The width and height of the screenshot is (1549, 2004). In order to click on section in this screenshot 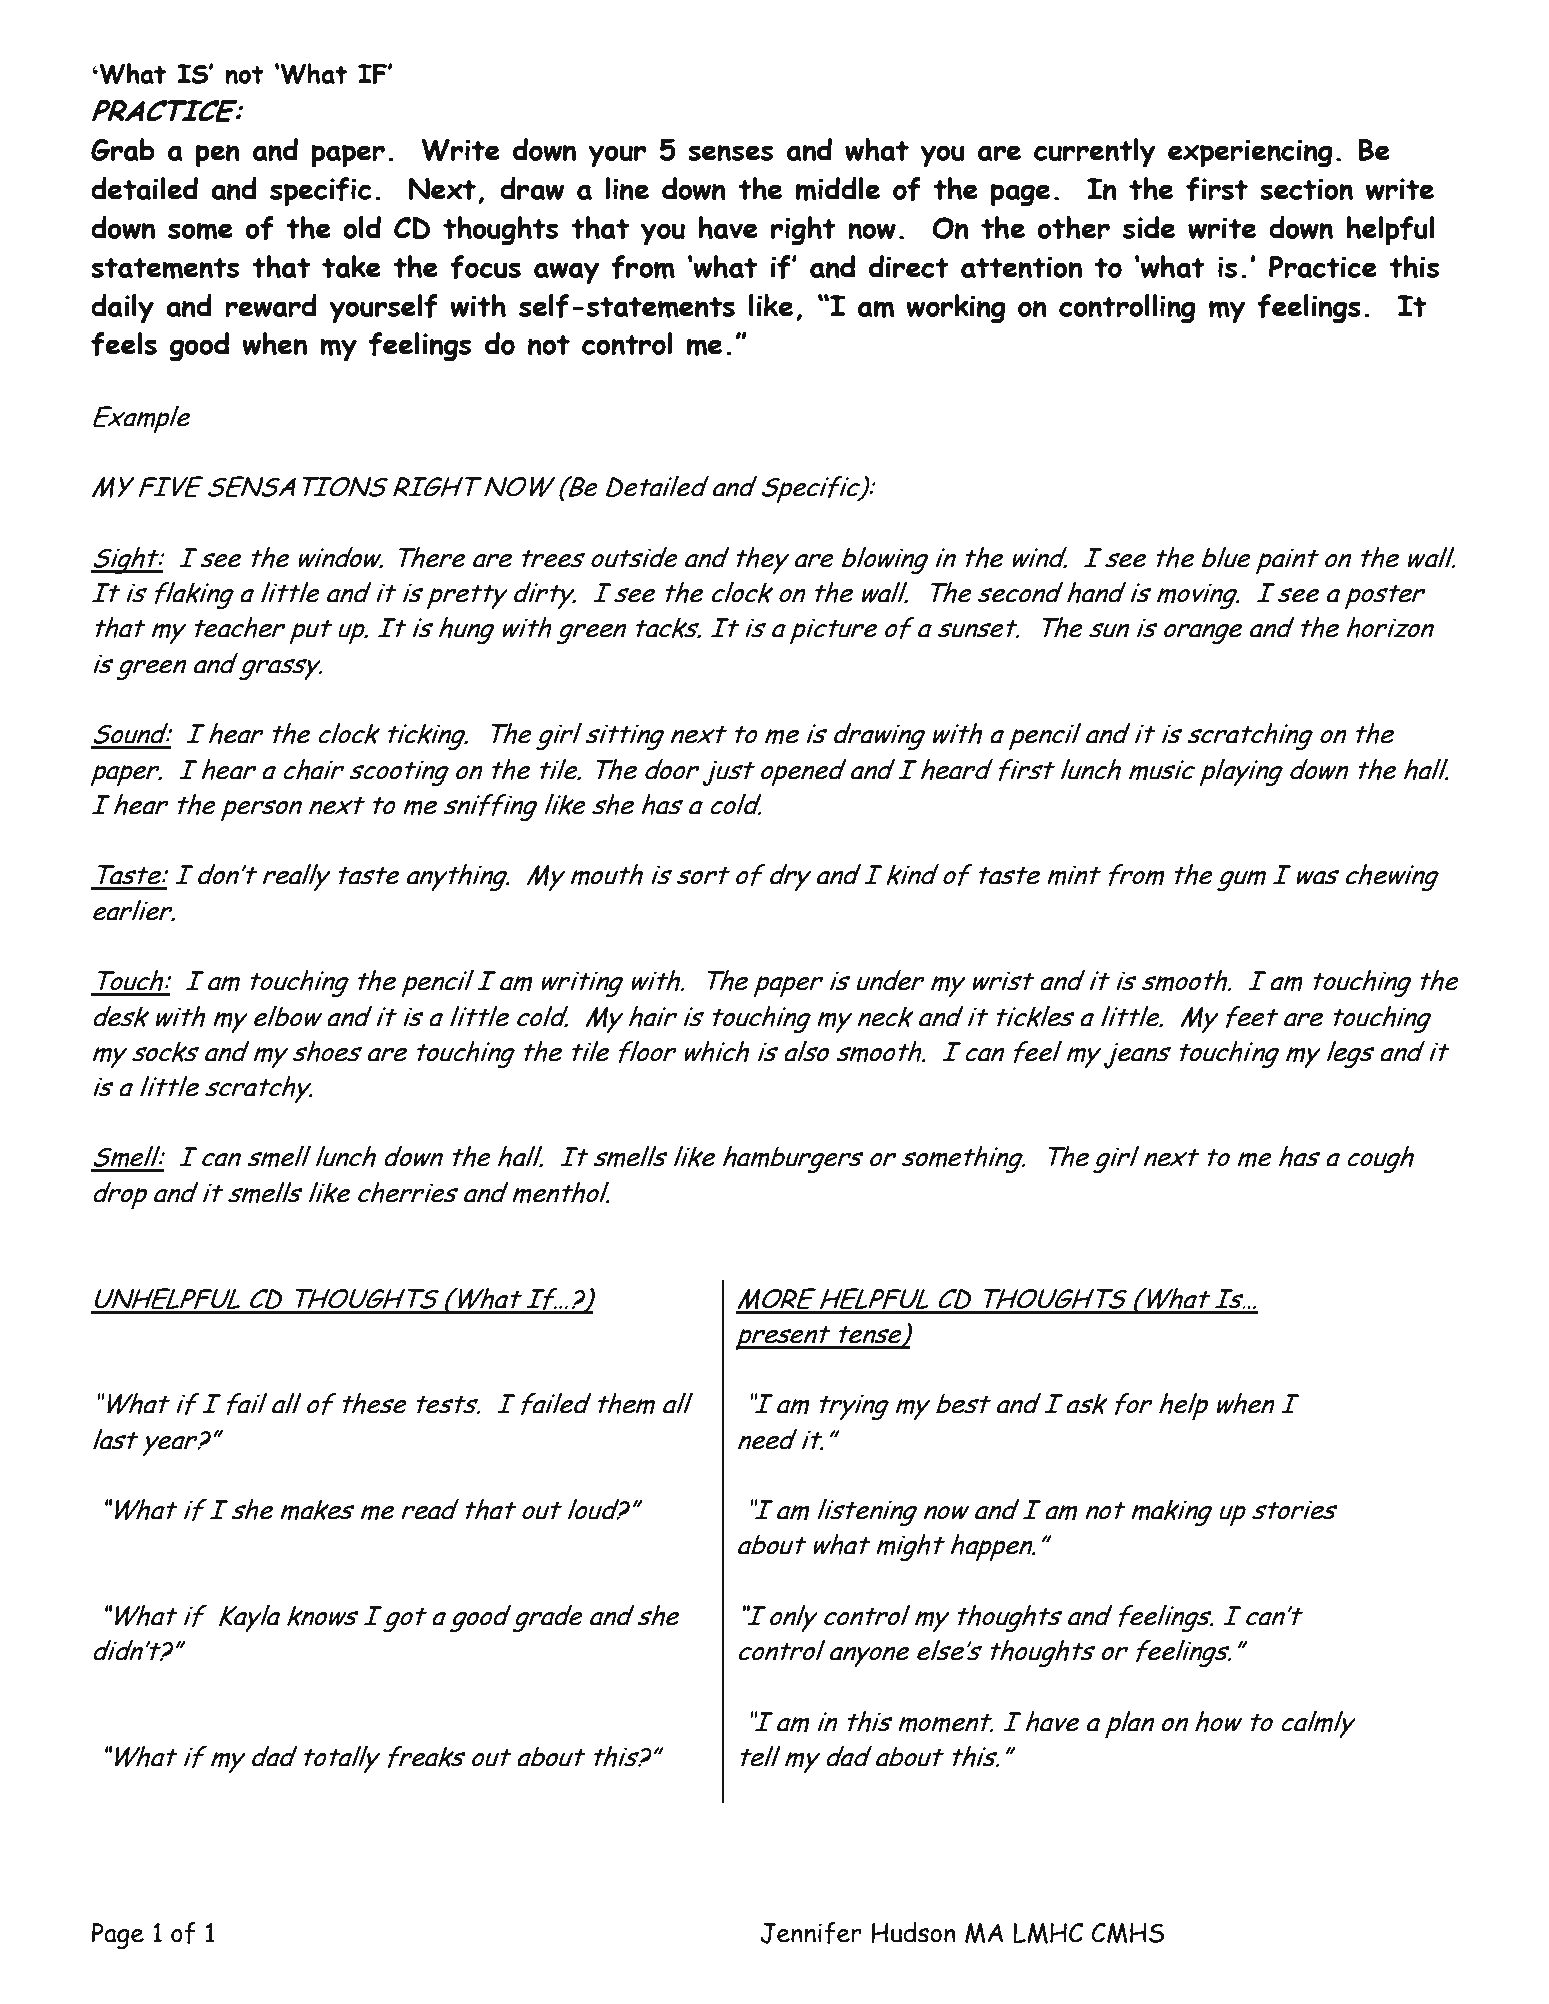, I will do `click(1306, 189)`.
